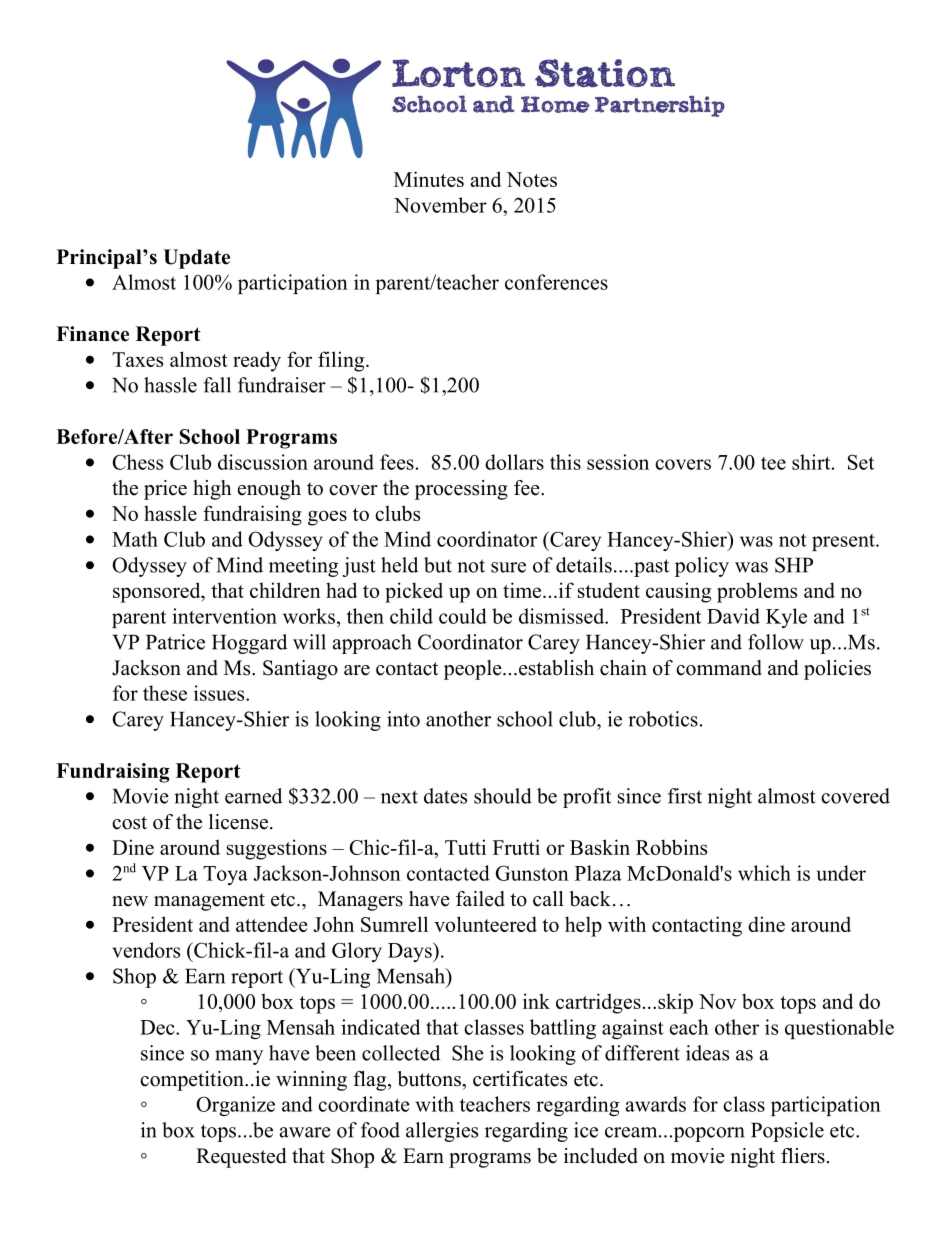  What do you see at coordinates (776, 642) in the screenshot?
I see `follow` at bounding box center [776, 642].
